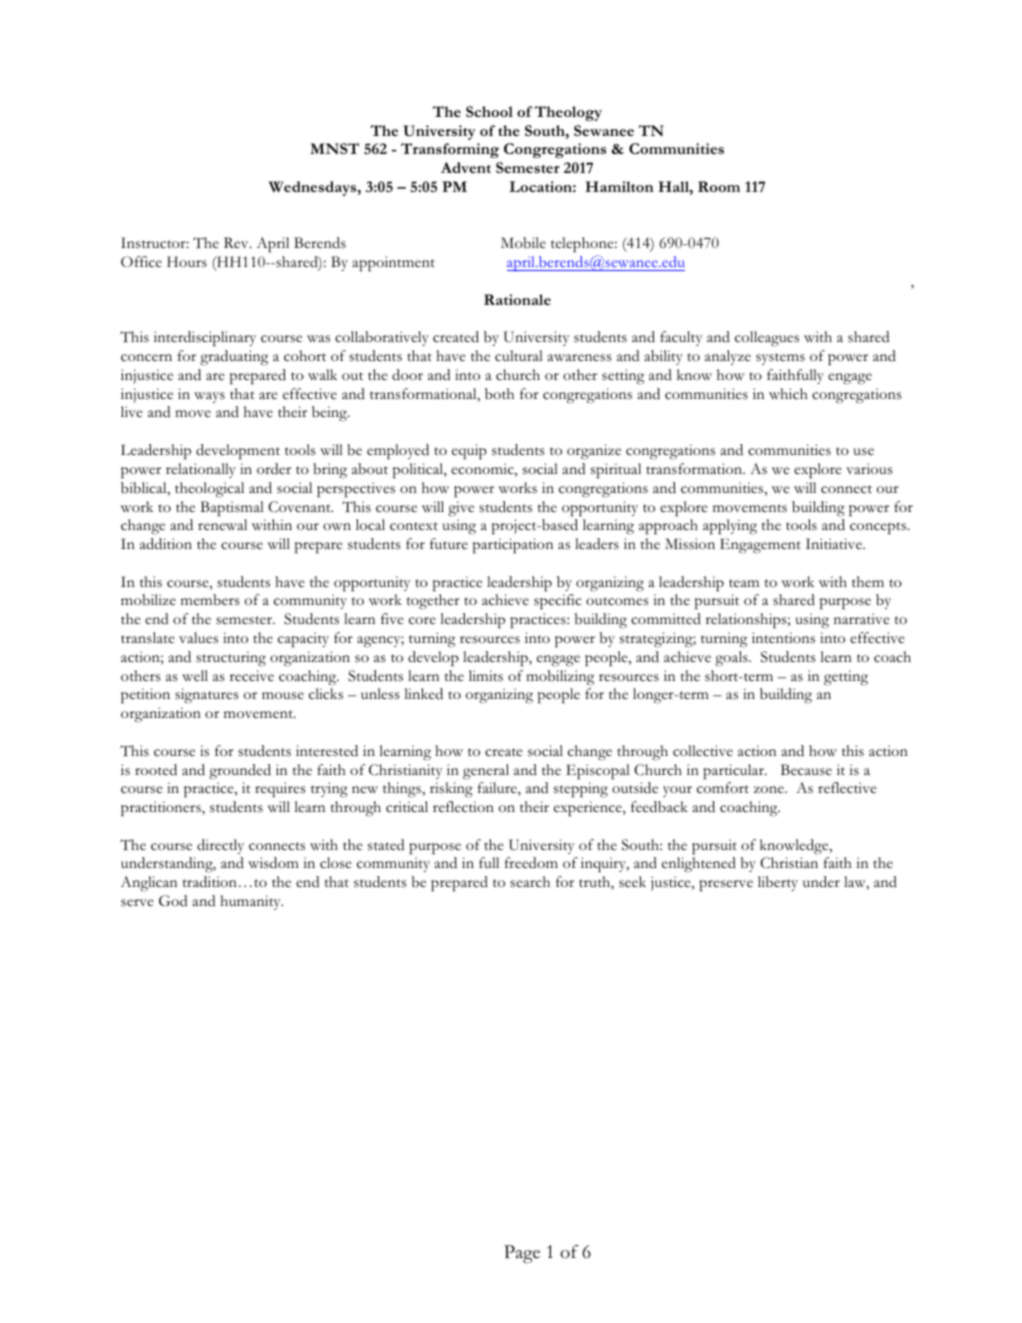 The height and width of the image is (1323, 1022). What do you see at coordinates (461, 509) in the image?
I see `give` at bounding box center [461, 509].
